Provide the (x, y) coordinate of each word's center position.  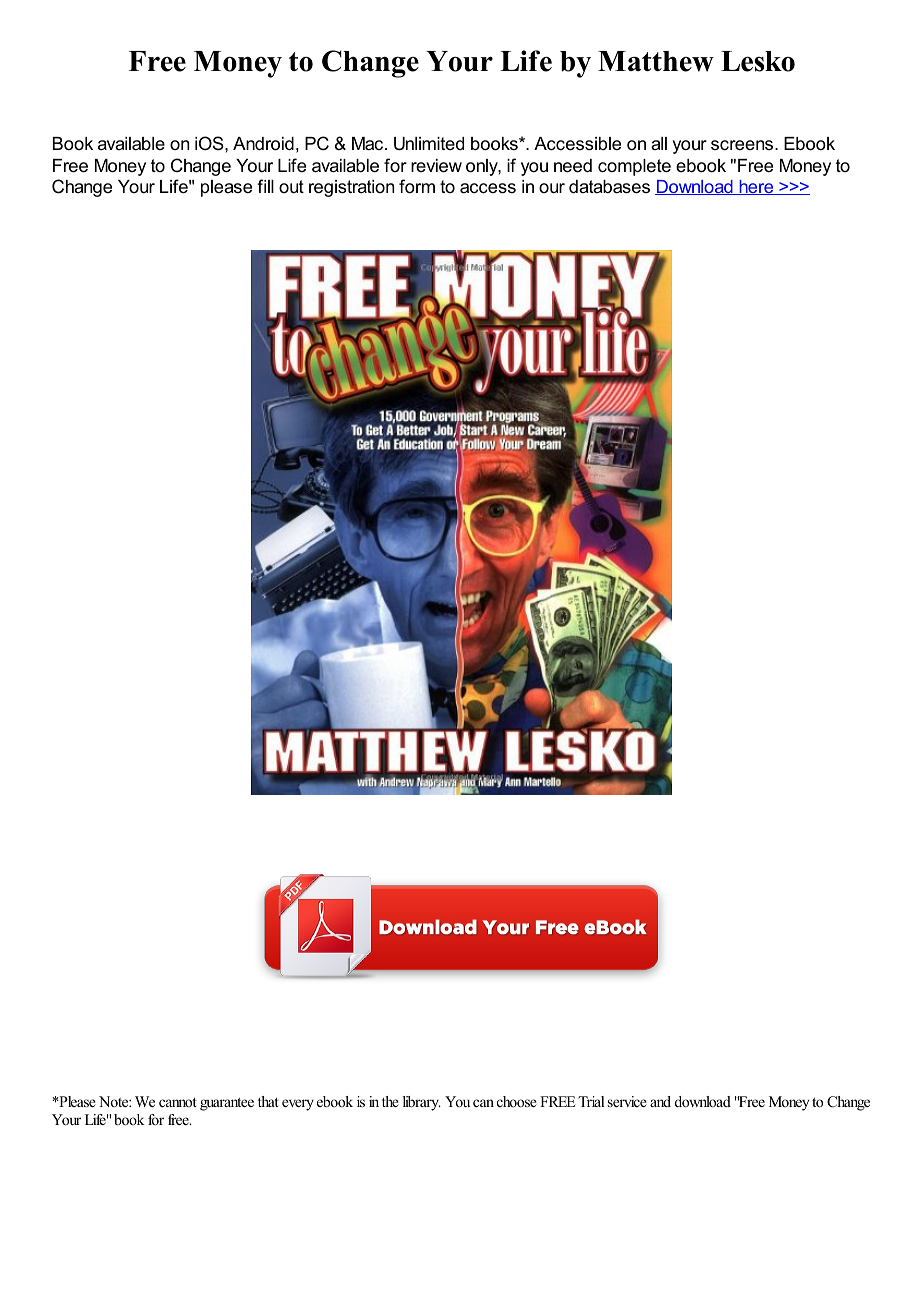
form (417, 186)
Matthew (656, 61)
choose (517, 1101)
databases (609, 187)
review (436, 166)
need (573, 166)
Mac (369, 143)
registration (351, 188)
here (756, 187)
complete (634, 167)
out (291, 186)
